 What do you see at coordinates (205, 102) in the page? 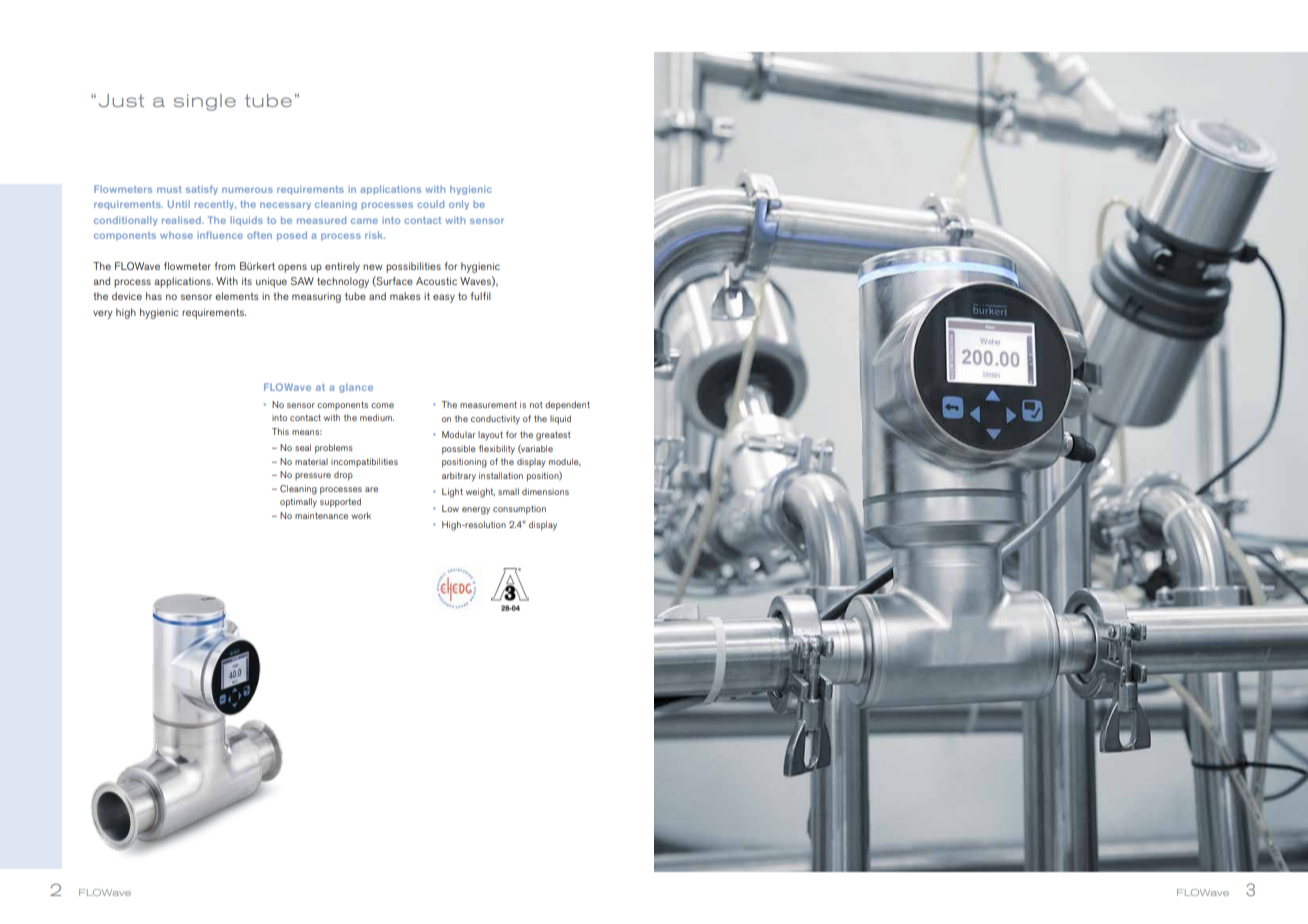
I see `single` at bounding box center [205, 102].
